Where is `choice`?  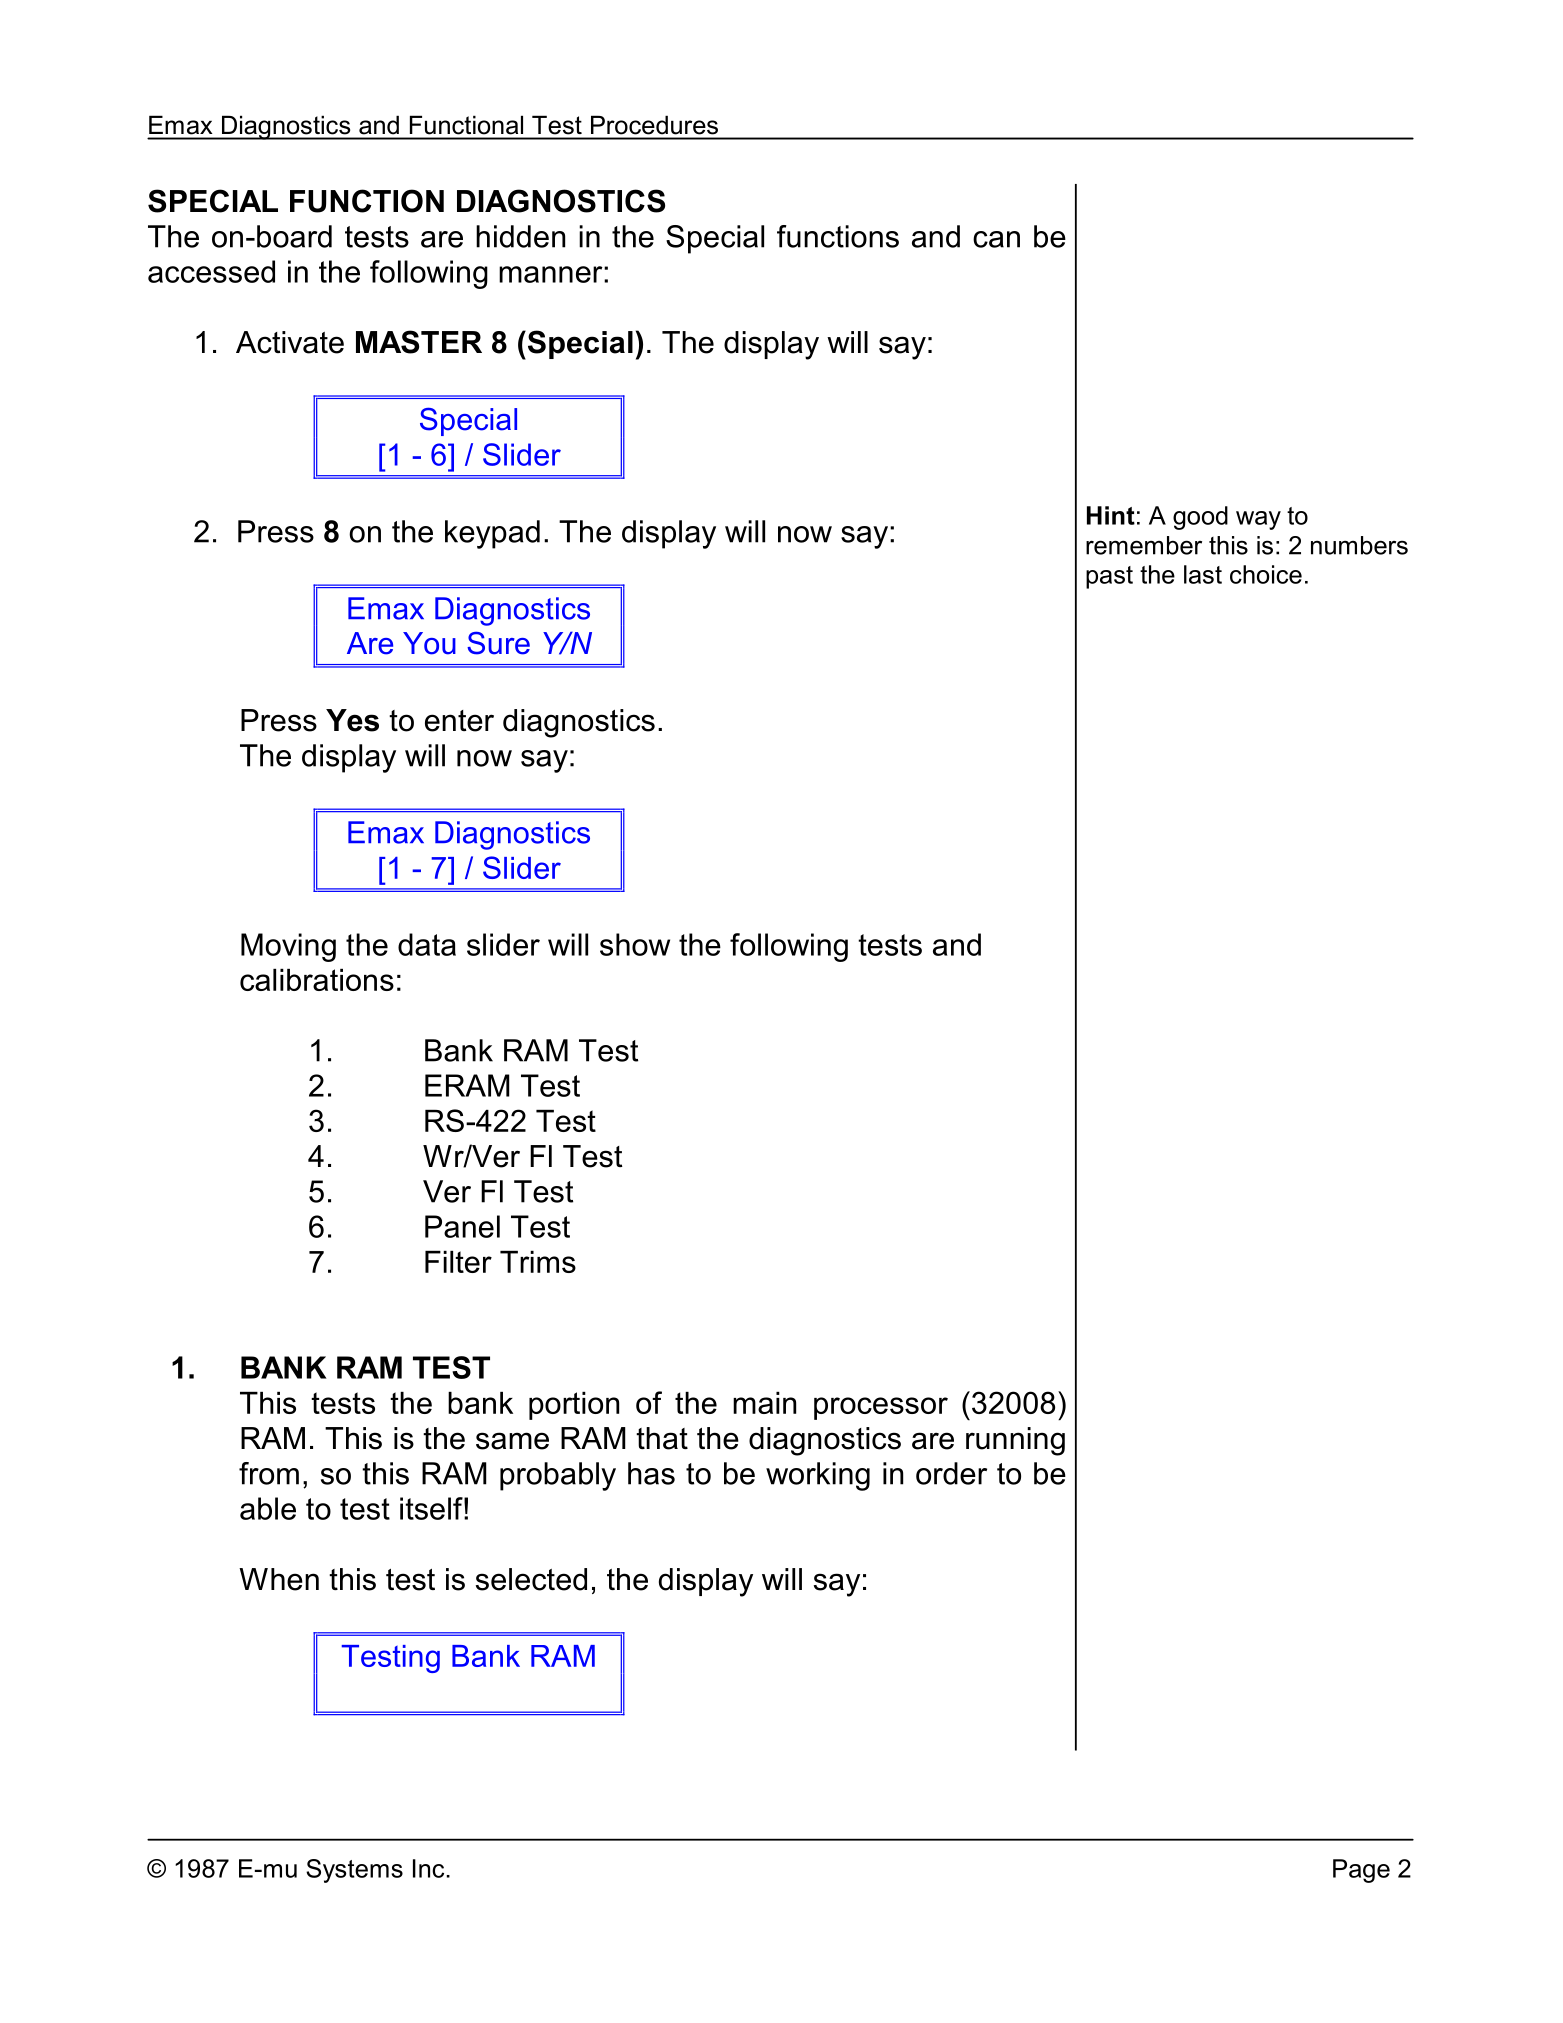
choice is located at coordinates (1266, 574).
